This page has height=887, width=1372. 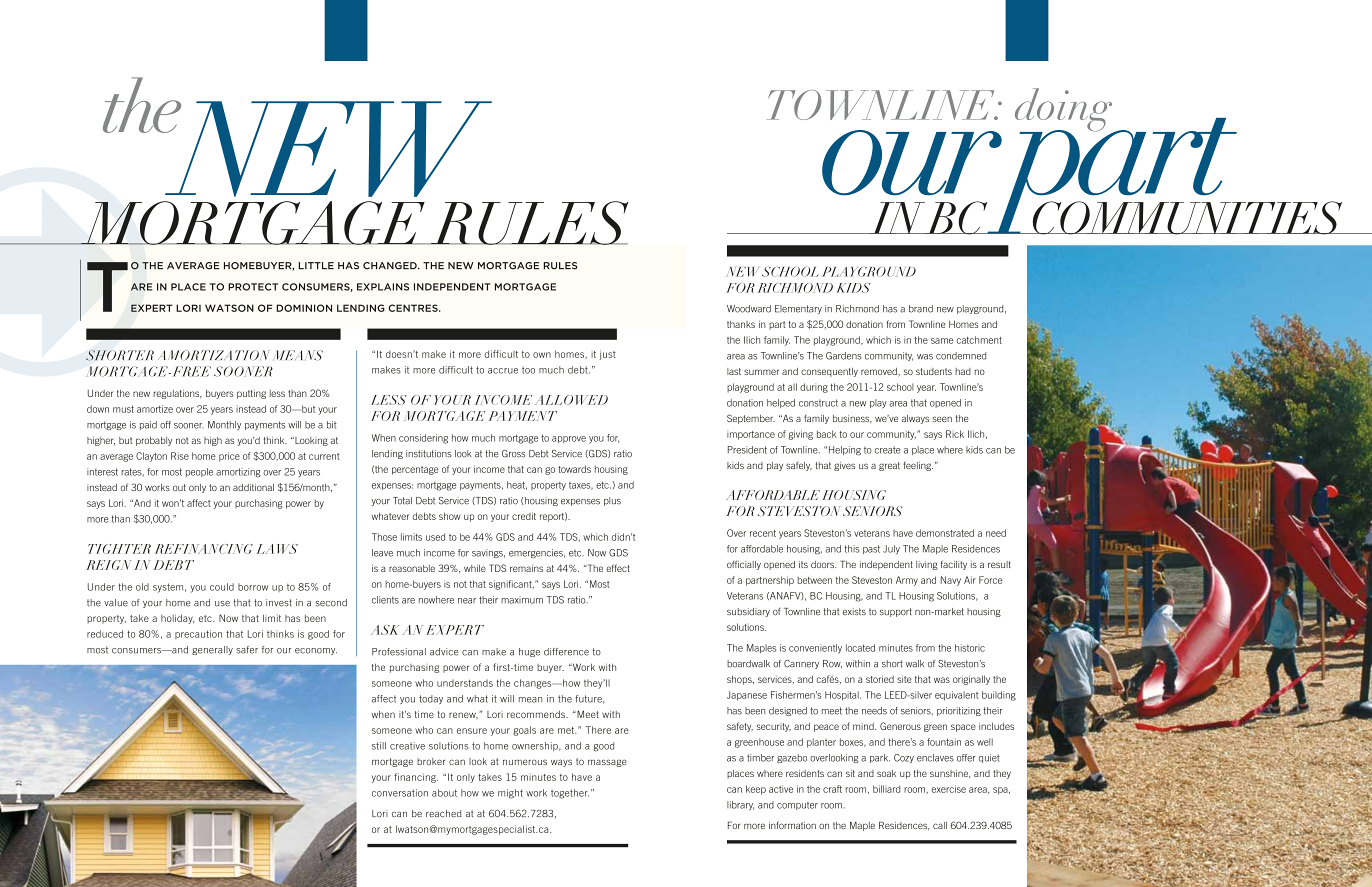 What do you see at coordinates (1065, 111) in the page?
I see `doing` at bounding box center [1065, 111].
